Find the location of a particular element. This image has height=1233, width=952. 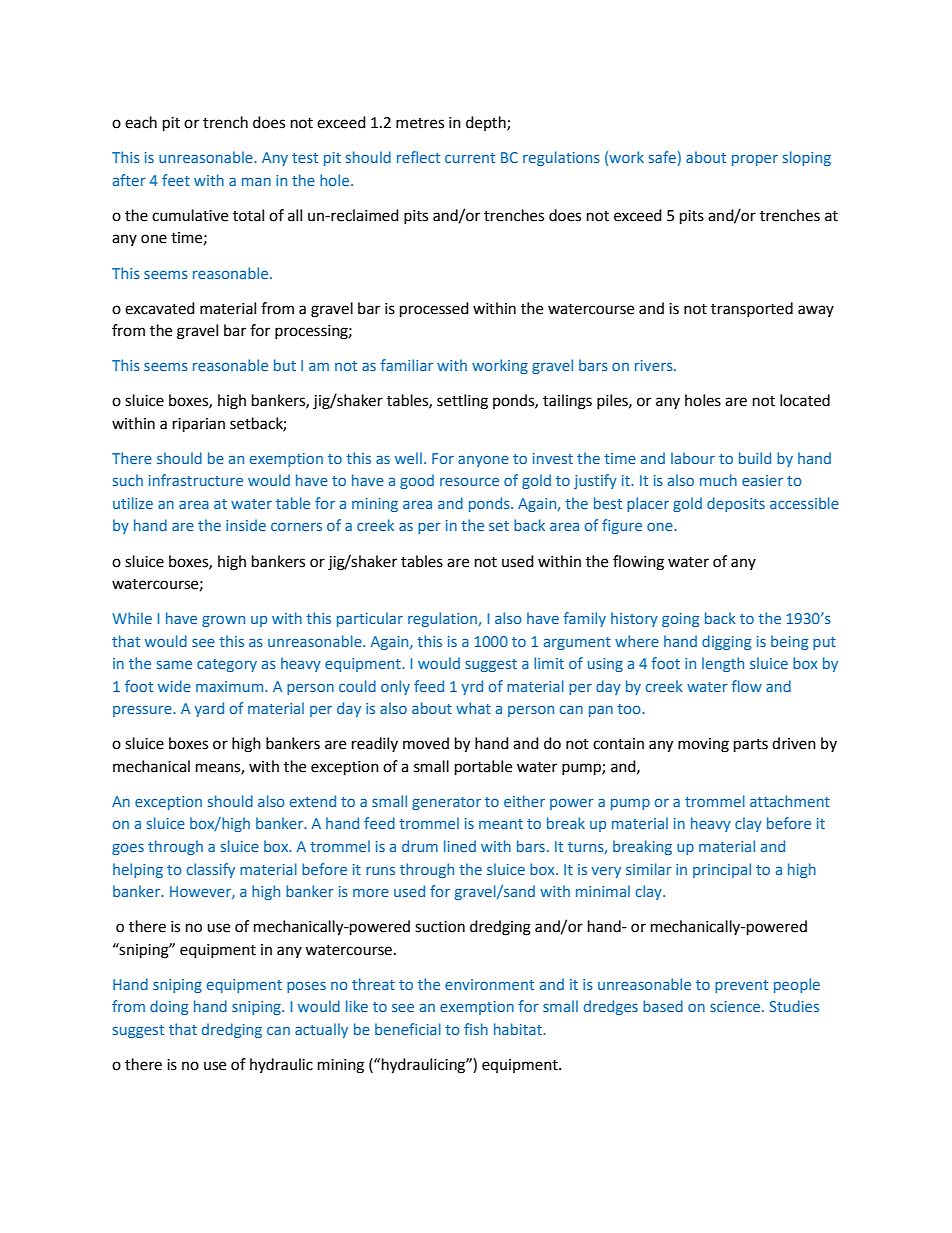

extend is located at coordinates (313, 801).
